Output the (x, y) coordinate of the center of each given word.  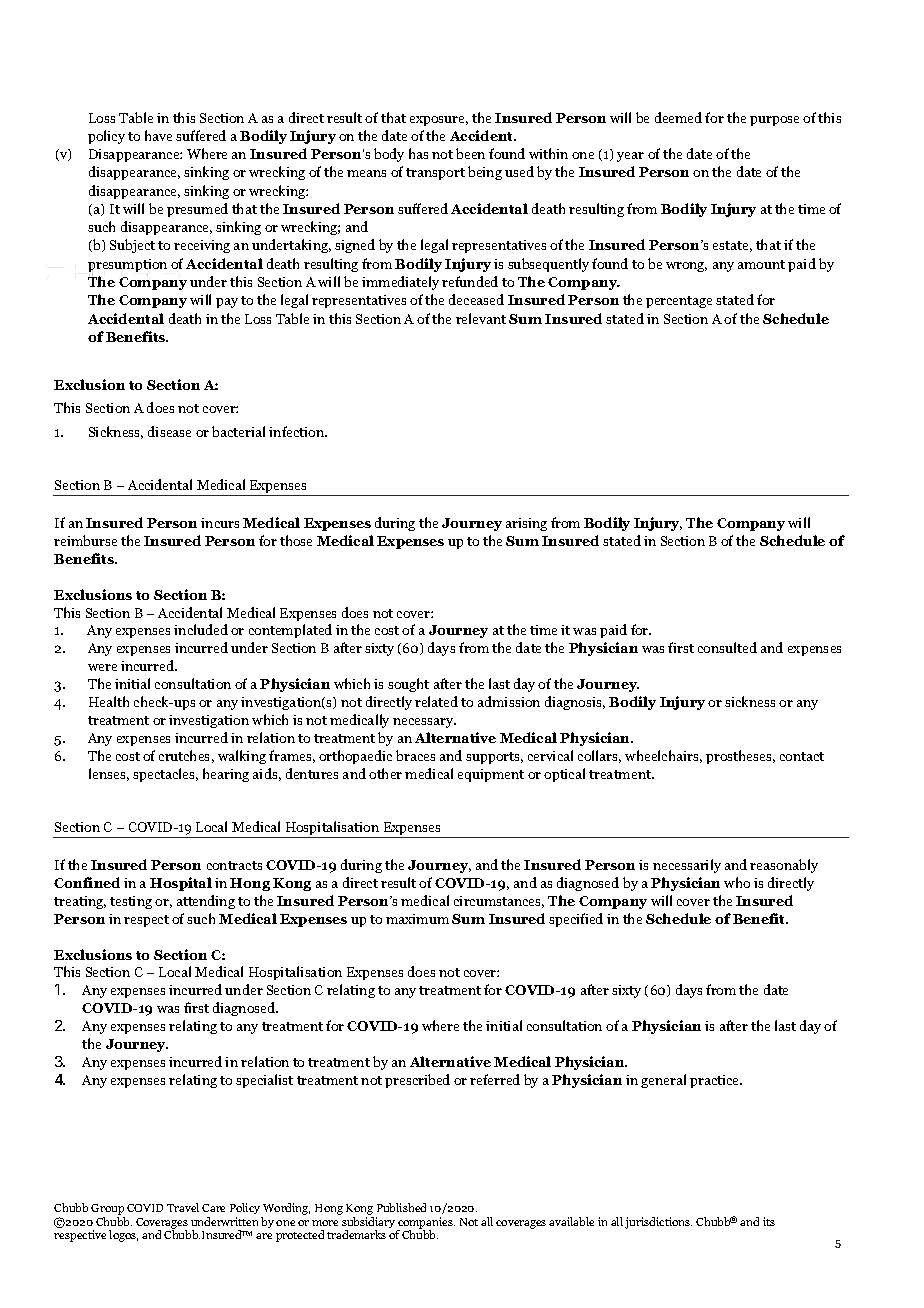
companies (426, 1224)
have (158, 135)
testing (131, 902)
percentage (679, 302)
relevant (481, 318)
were (102, 667)
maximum (417, 919)
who (737, 882)
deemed (678, 117)
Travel (183, 1207)
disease (169, 431)
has (418, 153)
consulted (727, 647)
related (436, 701)
